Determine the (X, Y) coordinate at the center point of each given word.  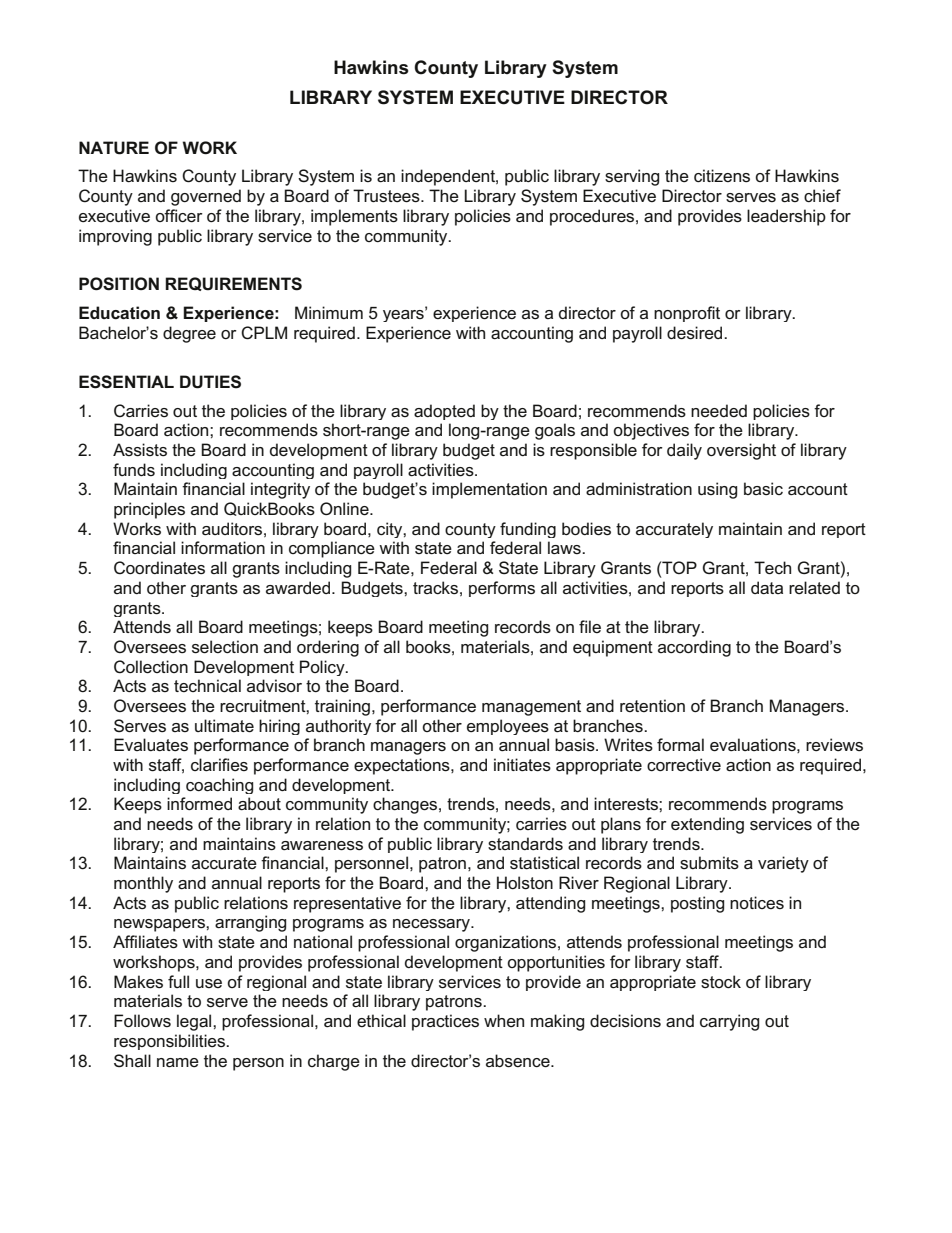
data (767, 588)
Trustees (387, 196)
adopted (444, 412)
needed (719, 411)
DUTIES (210, 382)
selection (225, 647)
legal (195, 1022)
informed (199, 803)
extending (707, 825)
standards (525, 843)
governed (206, 197)
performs (502, 589)
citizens (722, 175)
